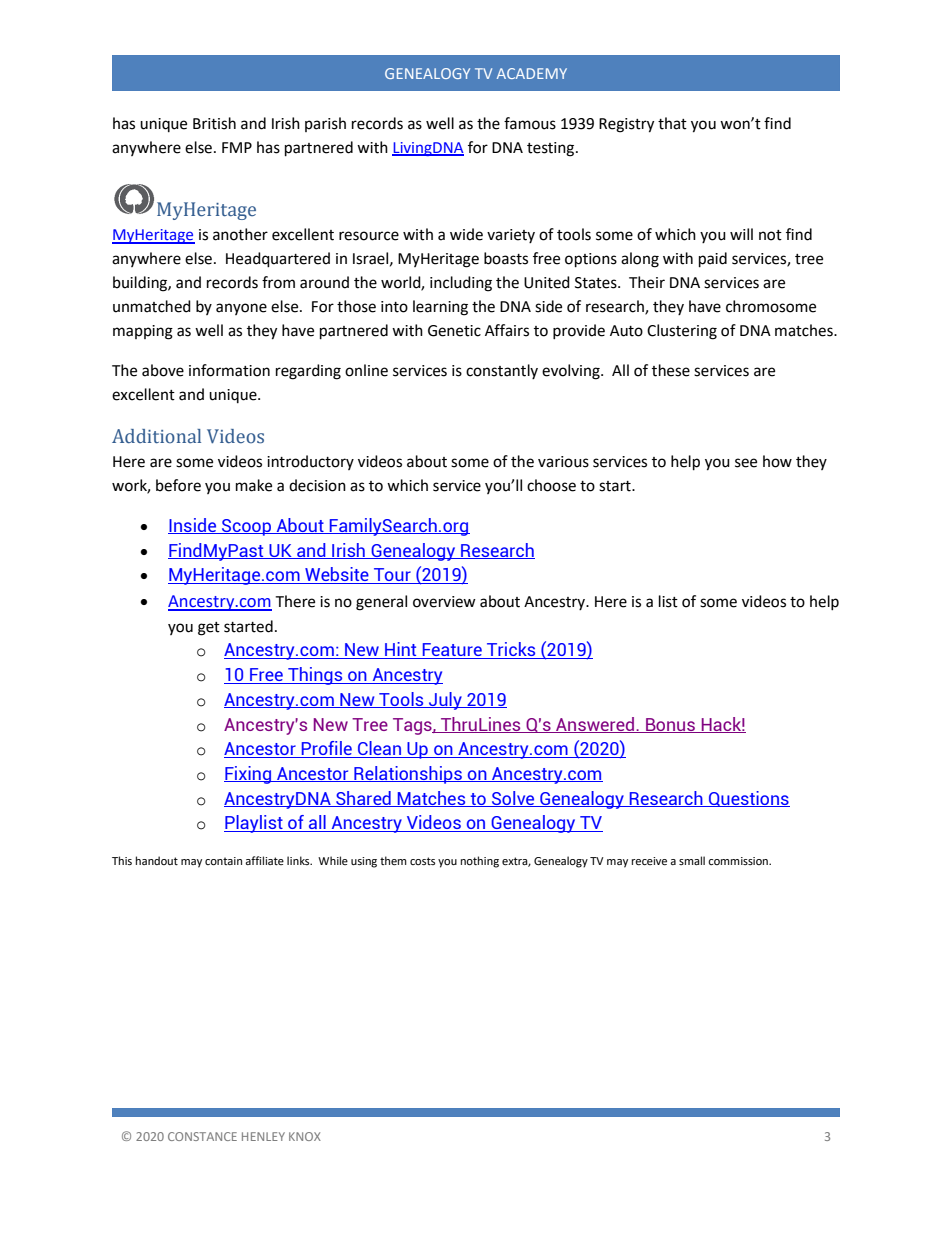  What do you see at coordinates (156, 436) in the page?
I see `Additional` at bounding box center [156, 436].
